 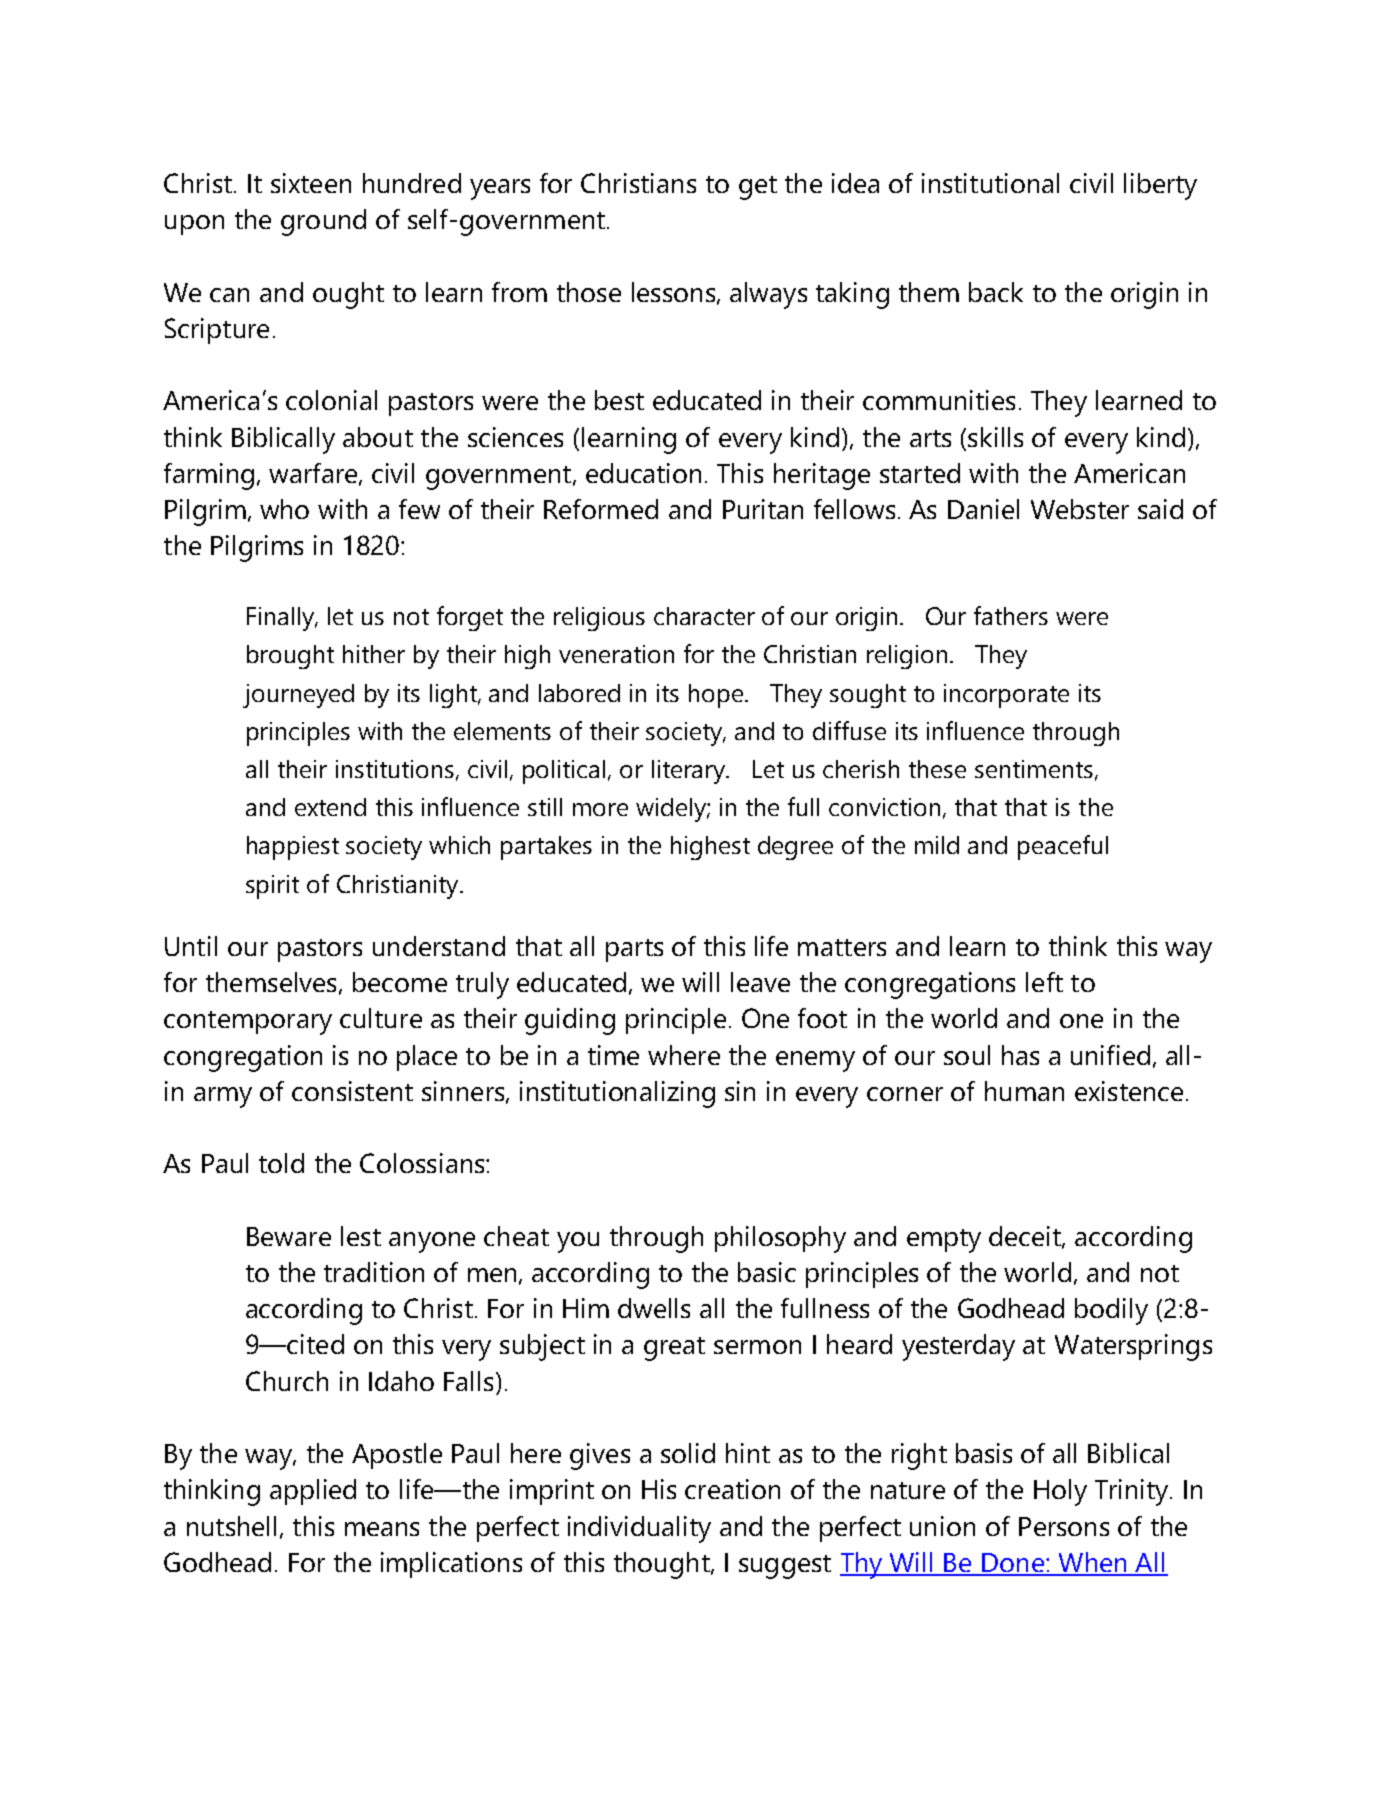 What do you see at coordinates (323, 222) in the image?
I see `ground` at bounding box center [323, 222].
